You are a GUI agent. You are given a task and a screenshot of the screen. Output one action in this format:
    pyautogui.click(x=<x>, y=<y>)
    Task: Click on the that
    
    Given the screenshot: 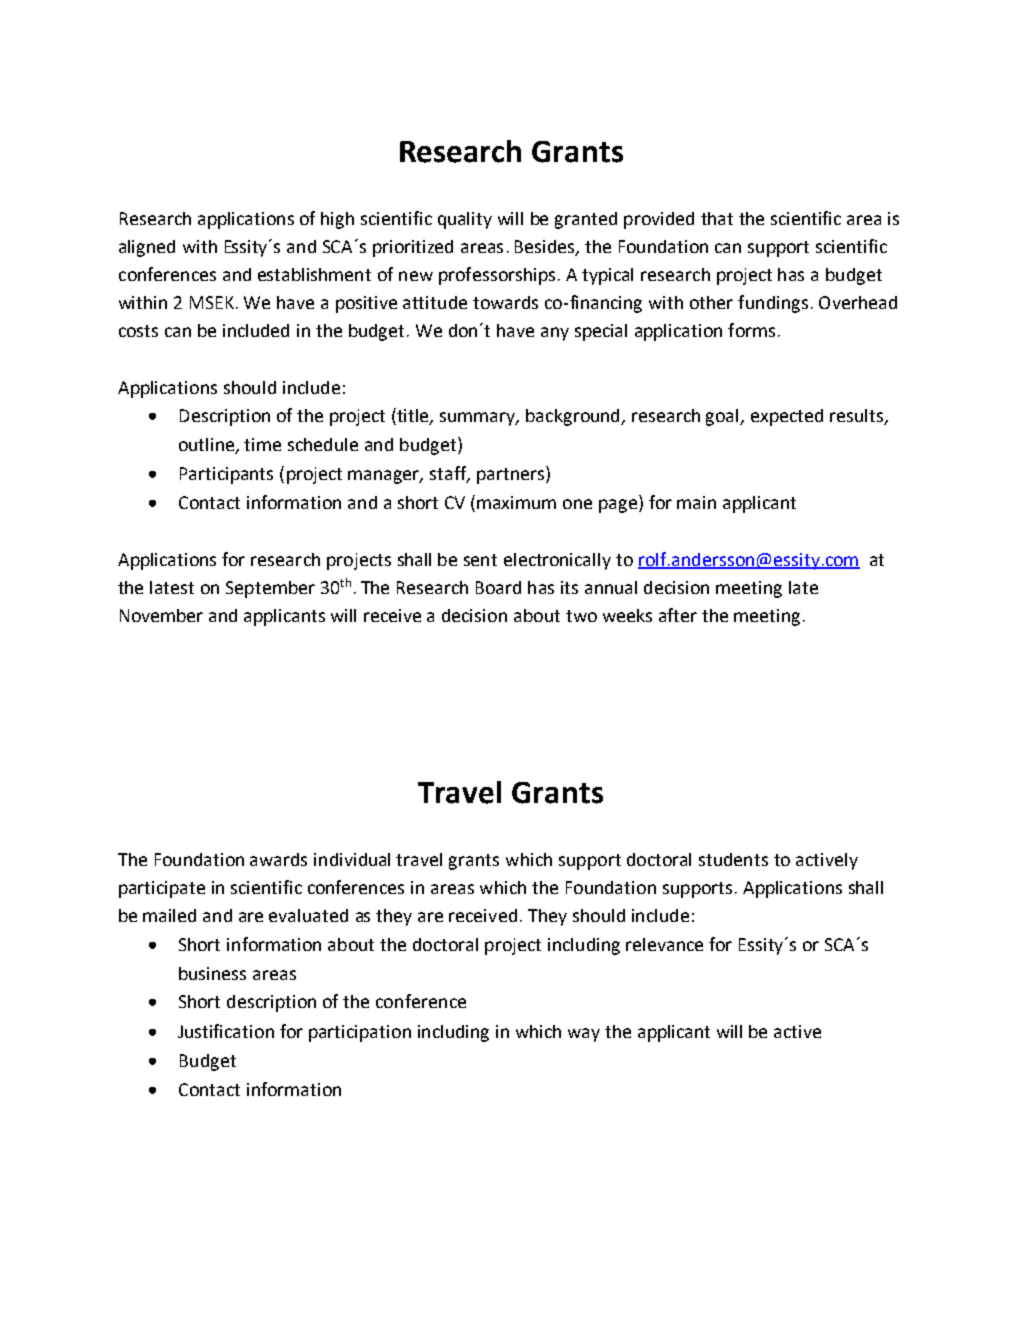 What is the action you would take?
    pyautogui.click(x=717, y=218)
